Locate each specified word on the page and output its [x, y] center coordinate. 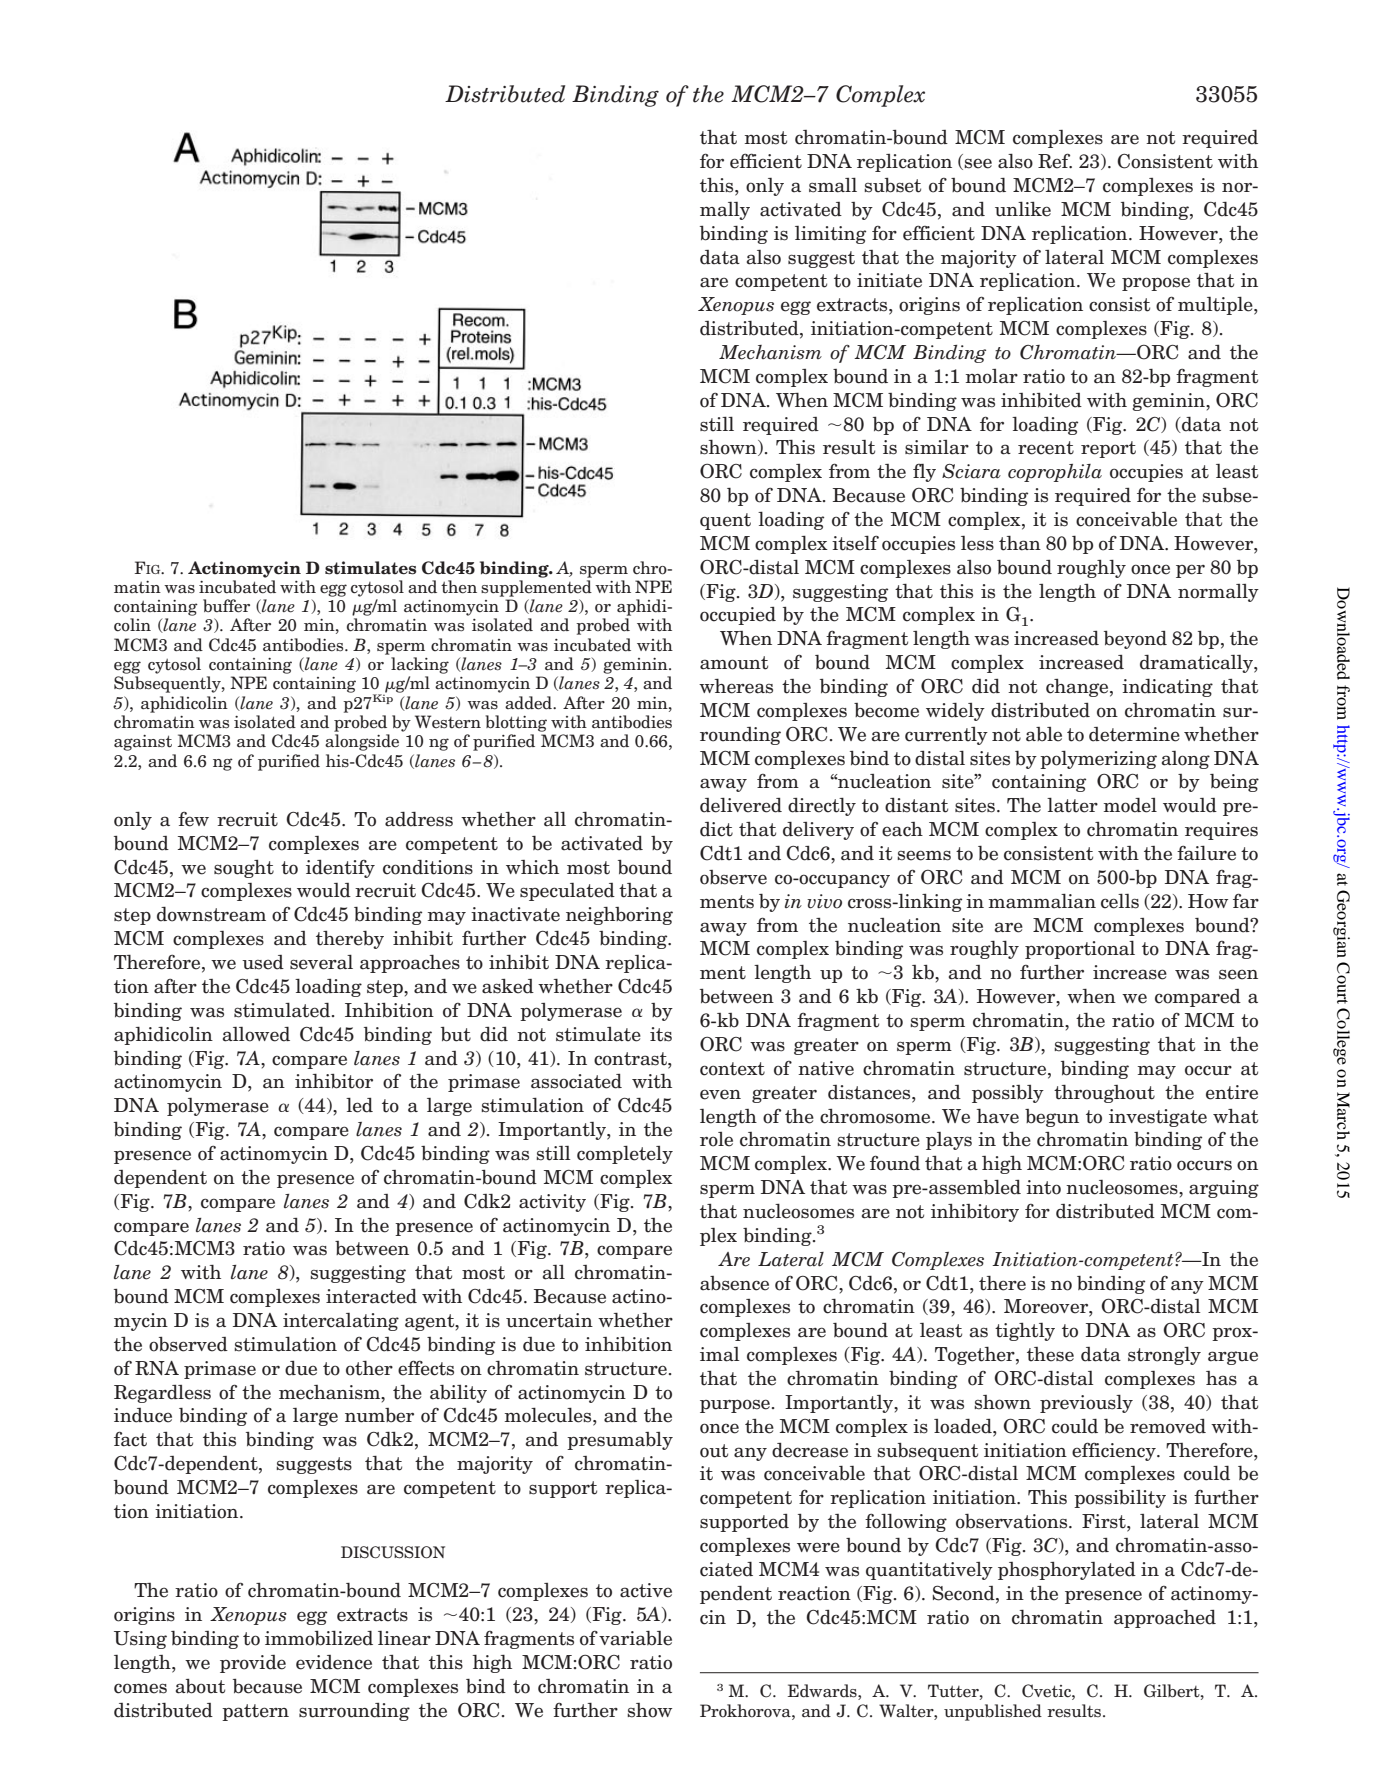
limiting [830, 235]
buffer [226, 606]
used [263, 962]
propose [1156, 284]
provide [253, 1664]
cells [1120, 901]
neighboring [619, 916]
